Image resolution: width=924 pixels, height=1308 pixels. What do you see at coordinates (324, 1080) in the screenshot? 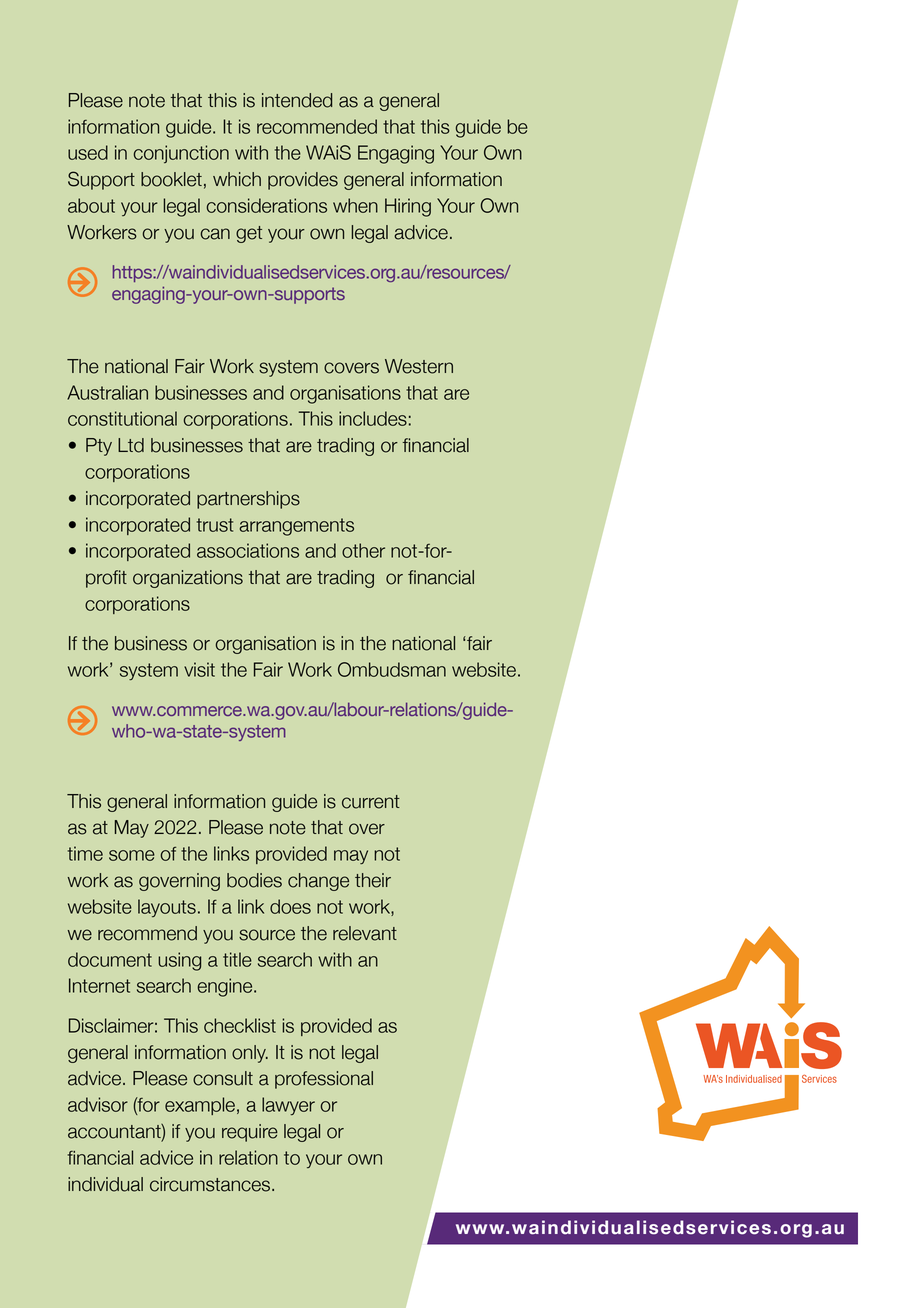
I see `professional` at bounding box center [324, 1080].
